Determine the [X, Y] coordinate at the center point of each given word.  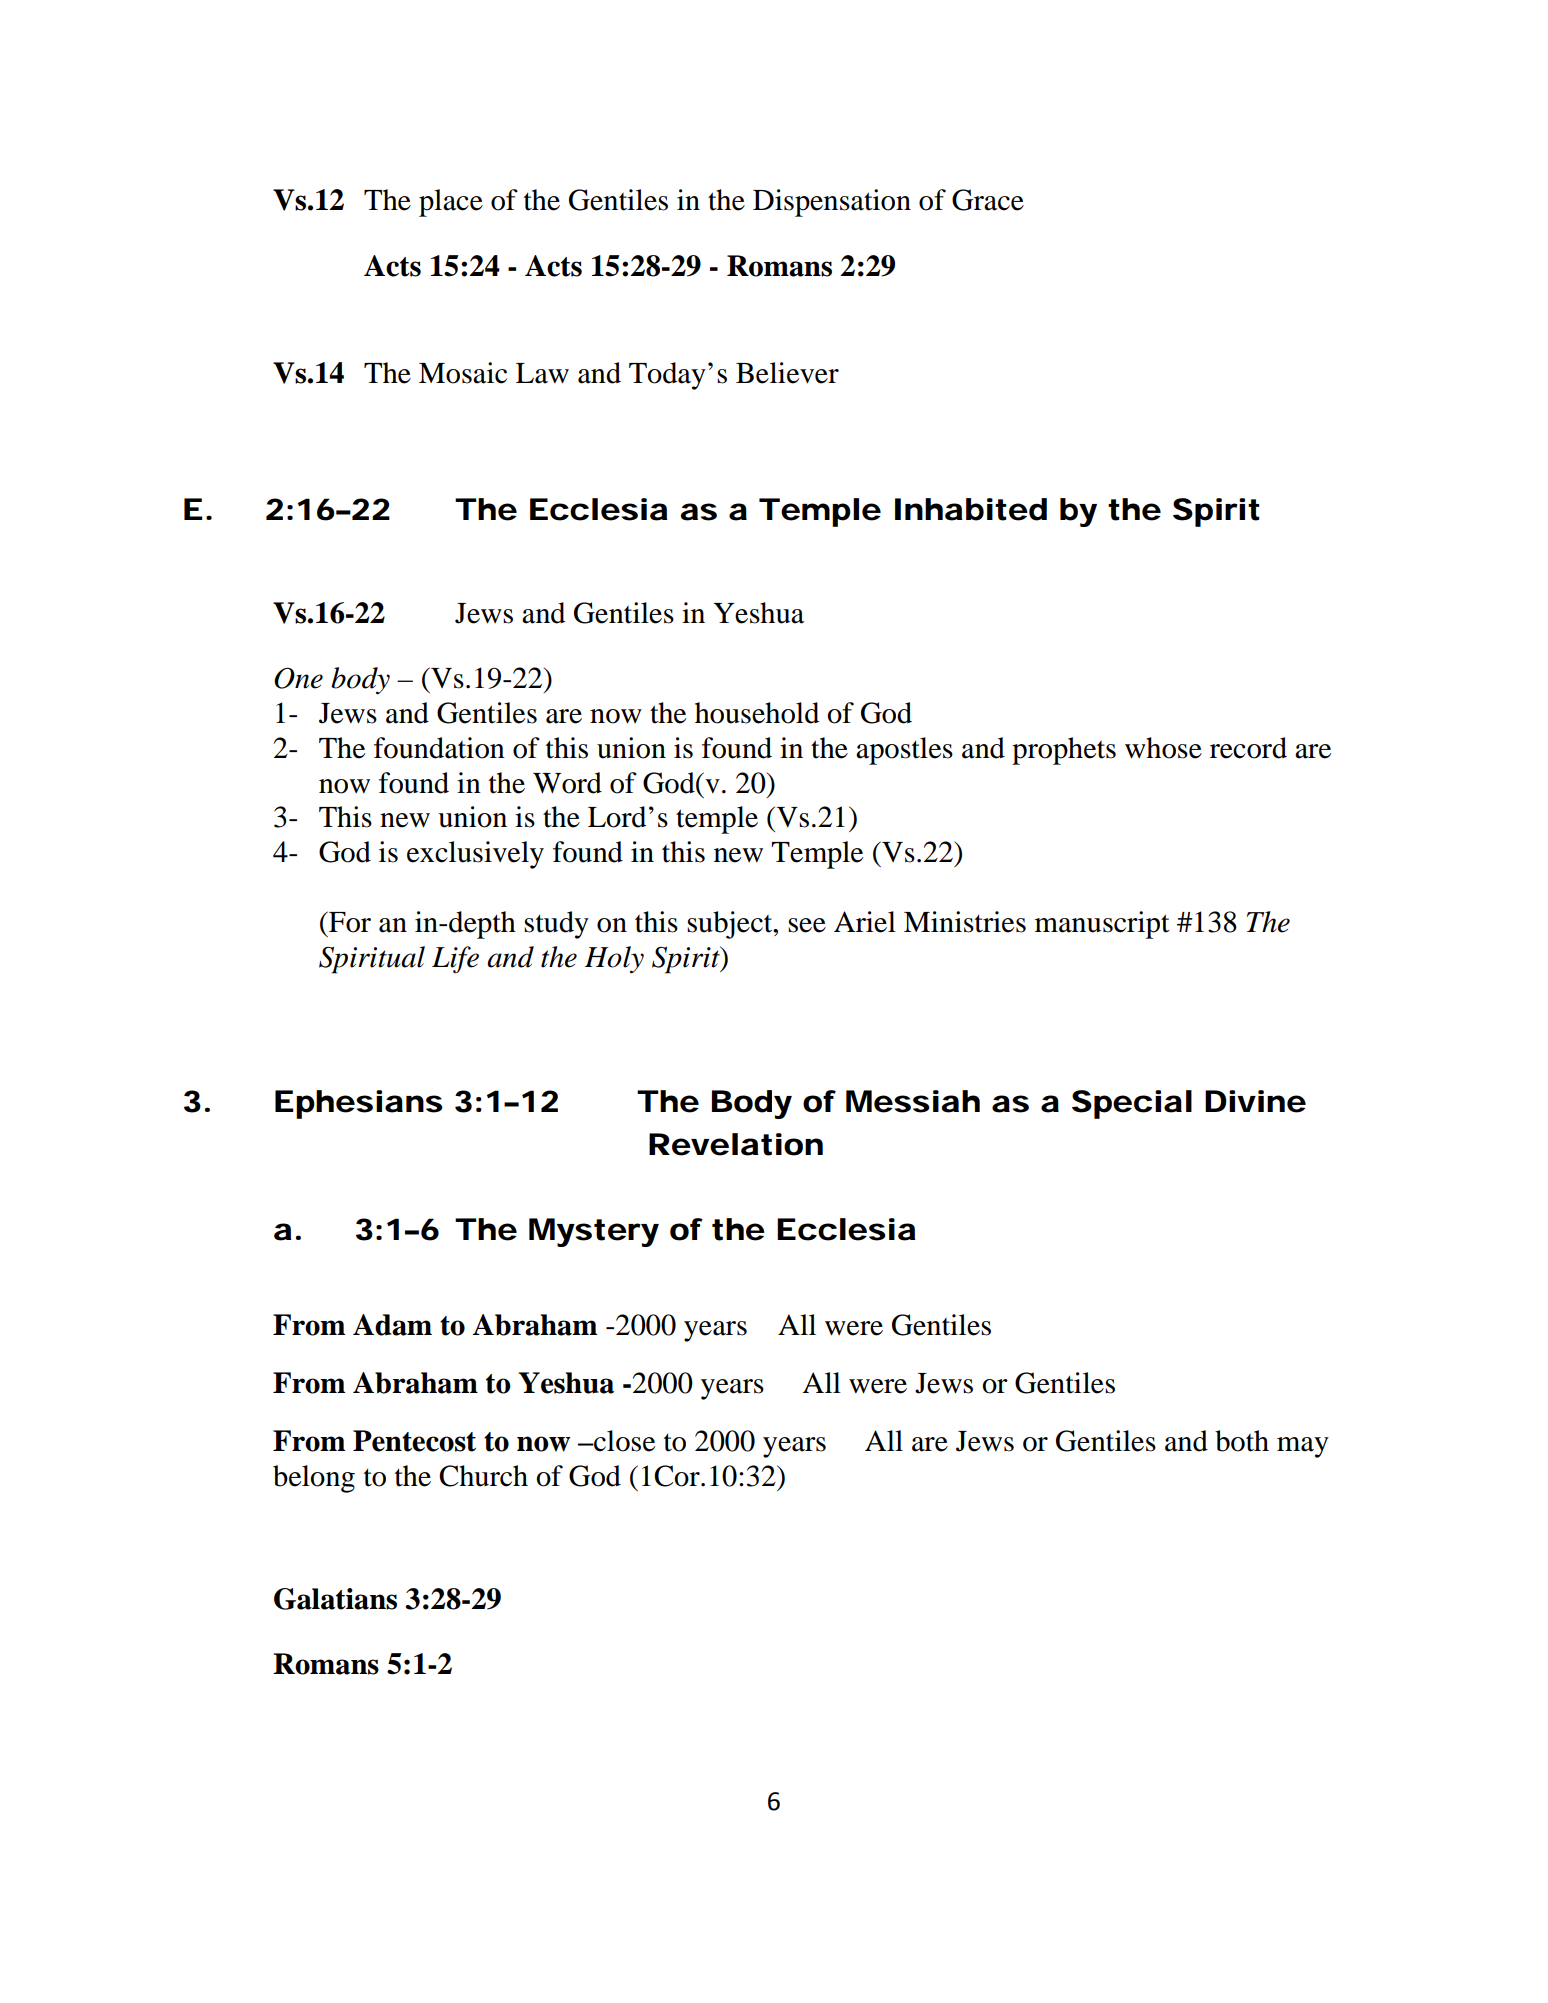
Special [1132, 1104]
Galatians [335, 1599]
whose [1163, 748]
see [807, 925]
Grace [988, 200]
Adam [392, 1325]
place [451, 203]
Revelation [736, 1144]
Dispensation [832, 203]
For [349, 922]
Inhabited [971, 509]
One [298, 678]
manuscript [1102, 925]
